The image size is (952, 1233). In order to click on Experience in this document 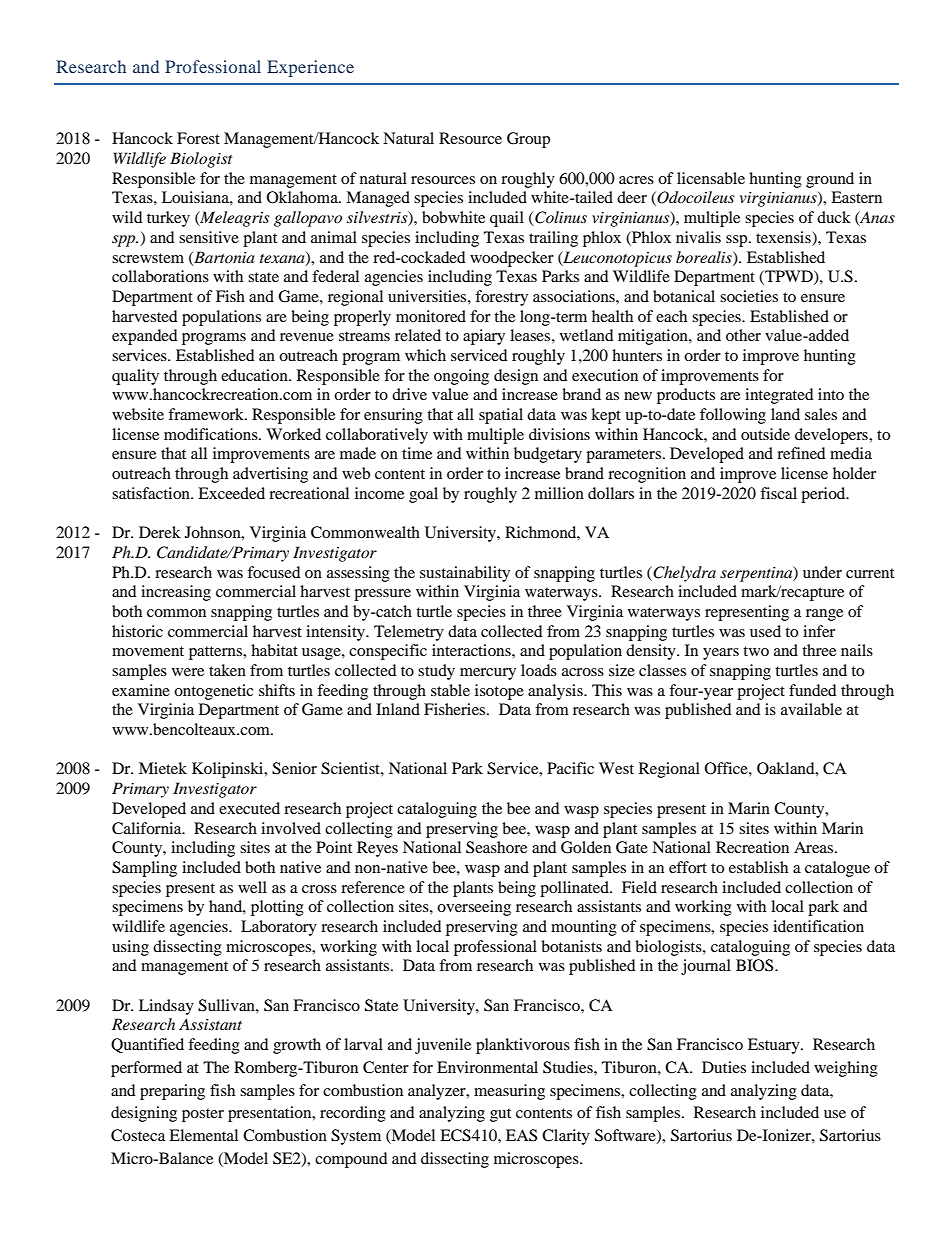, I will do `click(310, 68)`.
